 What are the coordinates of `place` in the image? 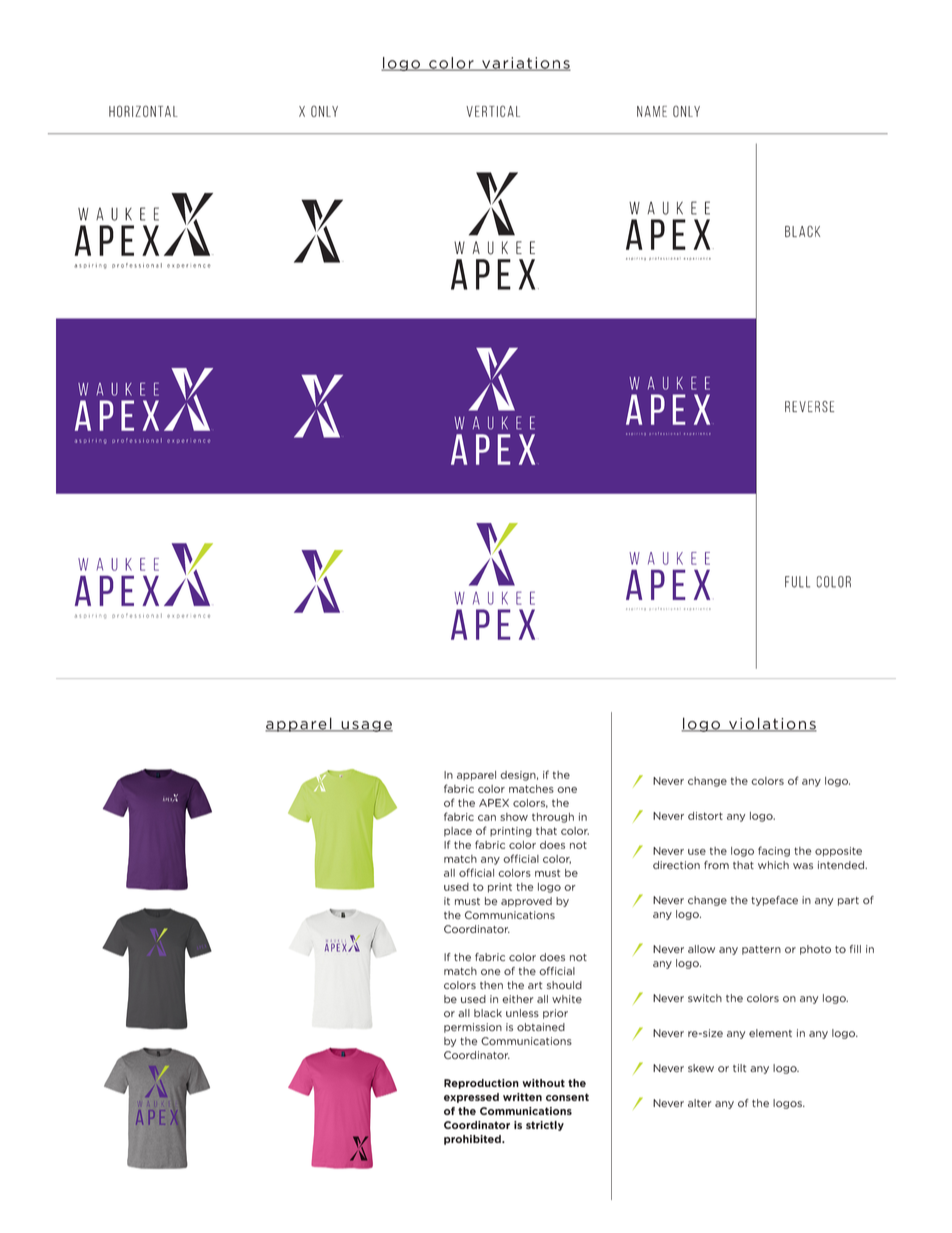 It's located at (458, 832).
